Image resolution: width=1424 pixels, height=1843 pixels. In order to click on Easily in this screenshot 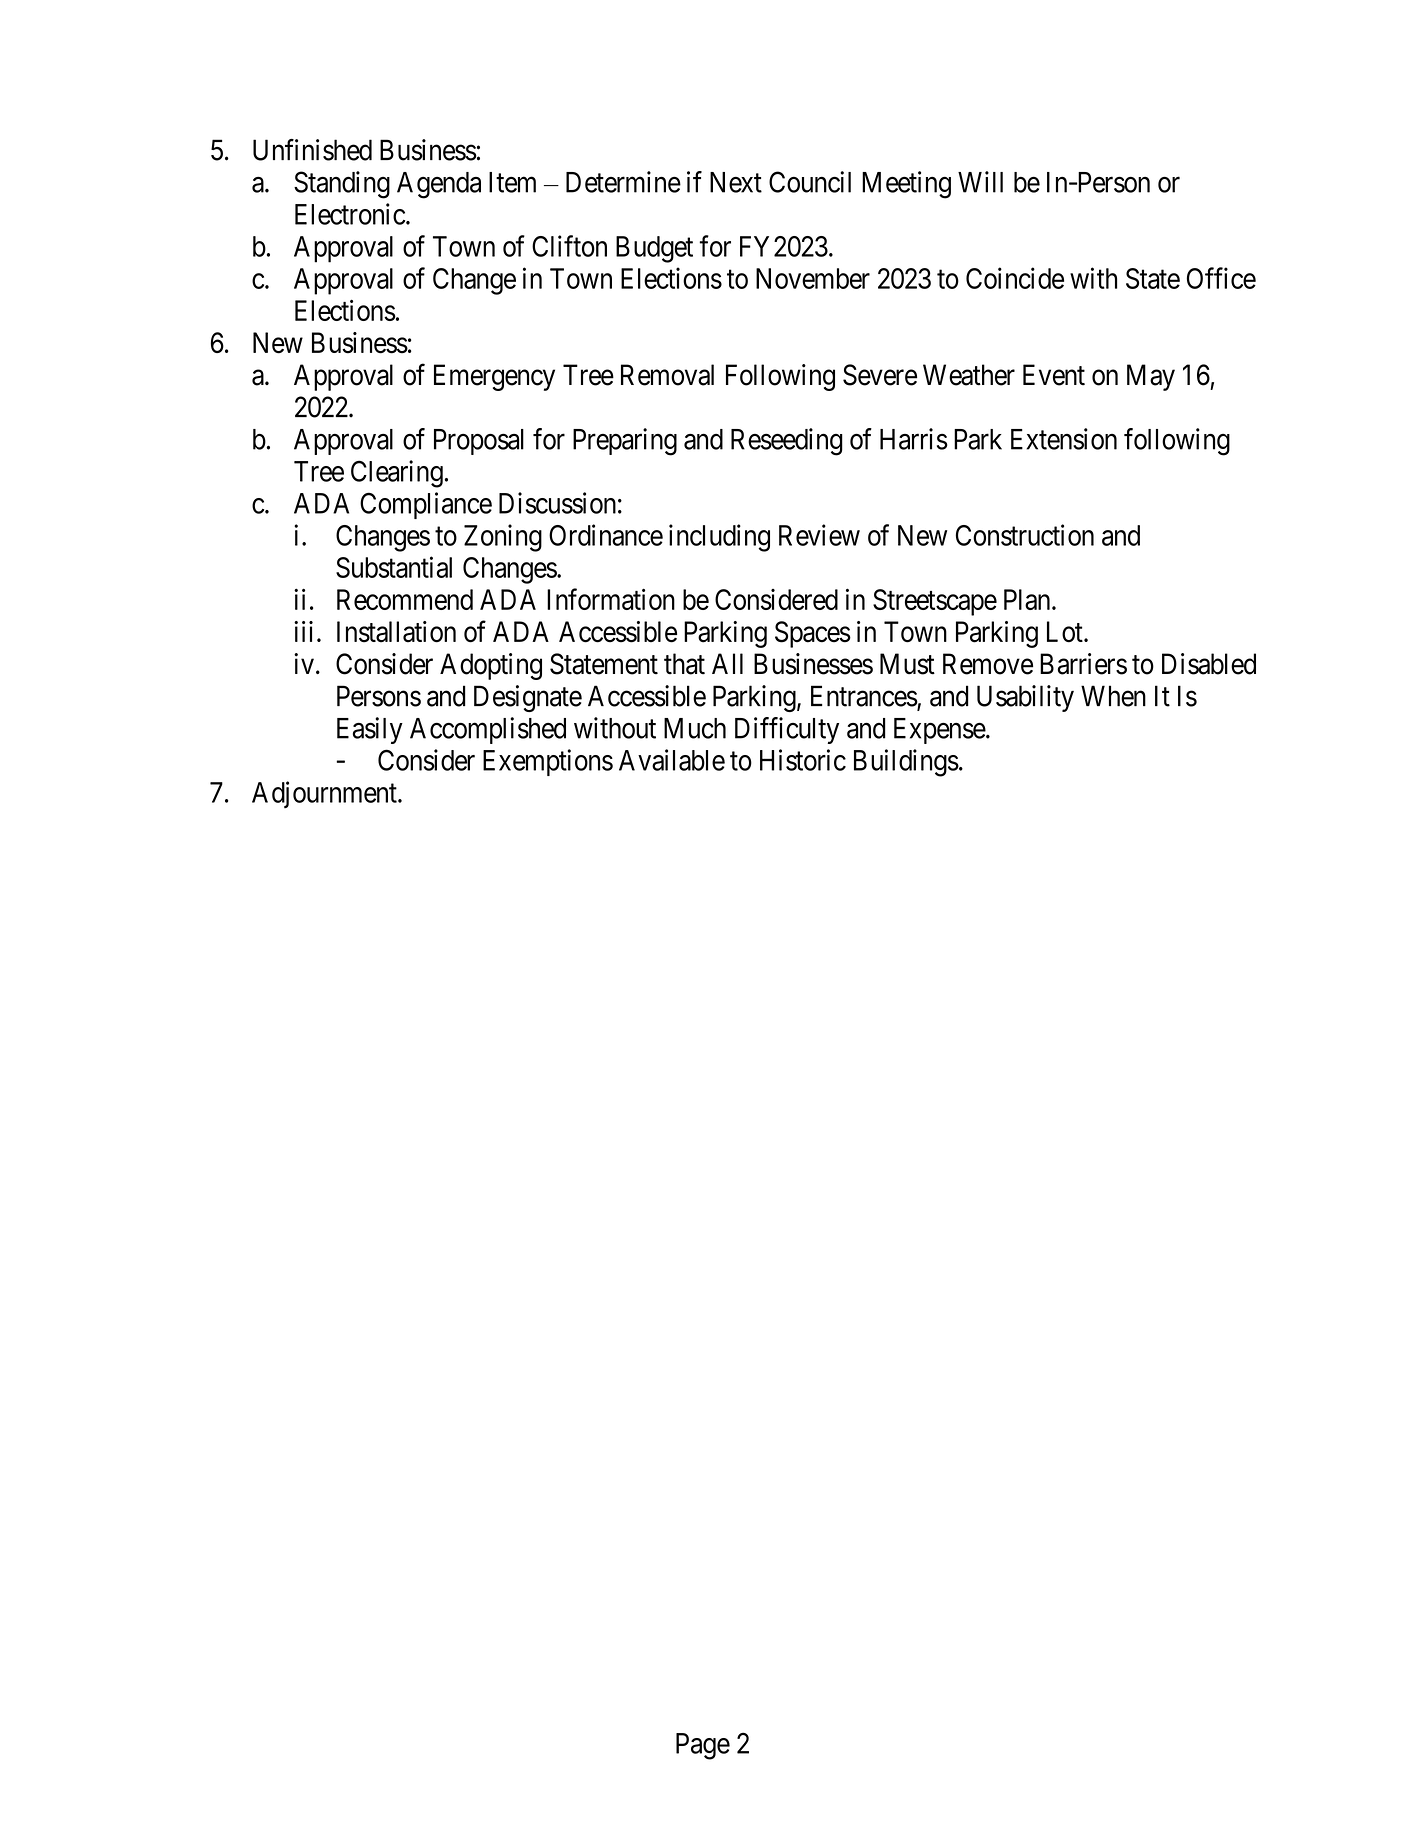, I will do `click(370, 730)`.
